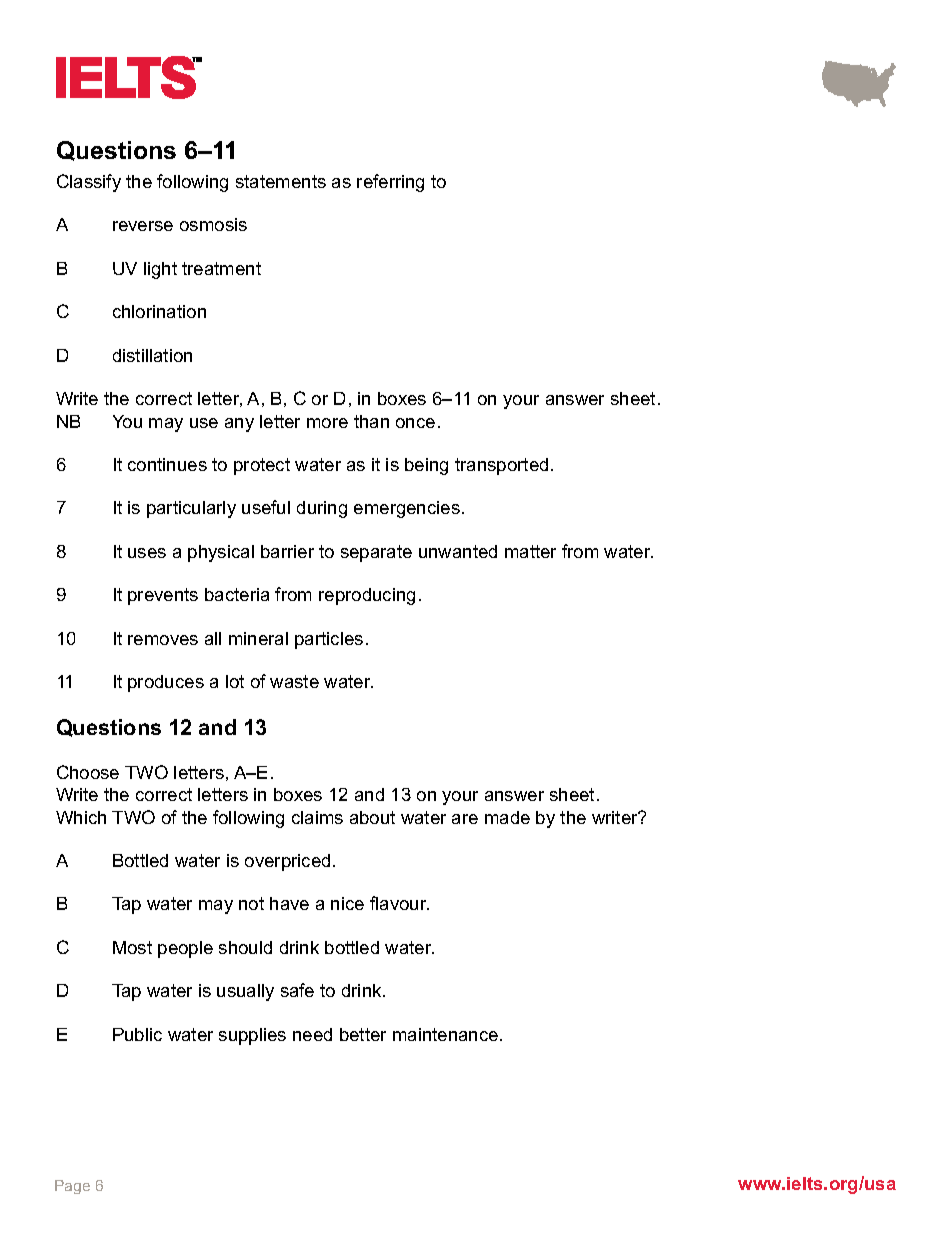 Image resolution: width=952 pixels, height=1233 pixels. I want to click on unwanted, so click(458, 551).
